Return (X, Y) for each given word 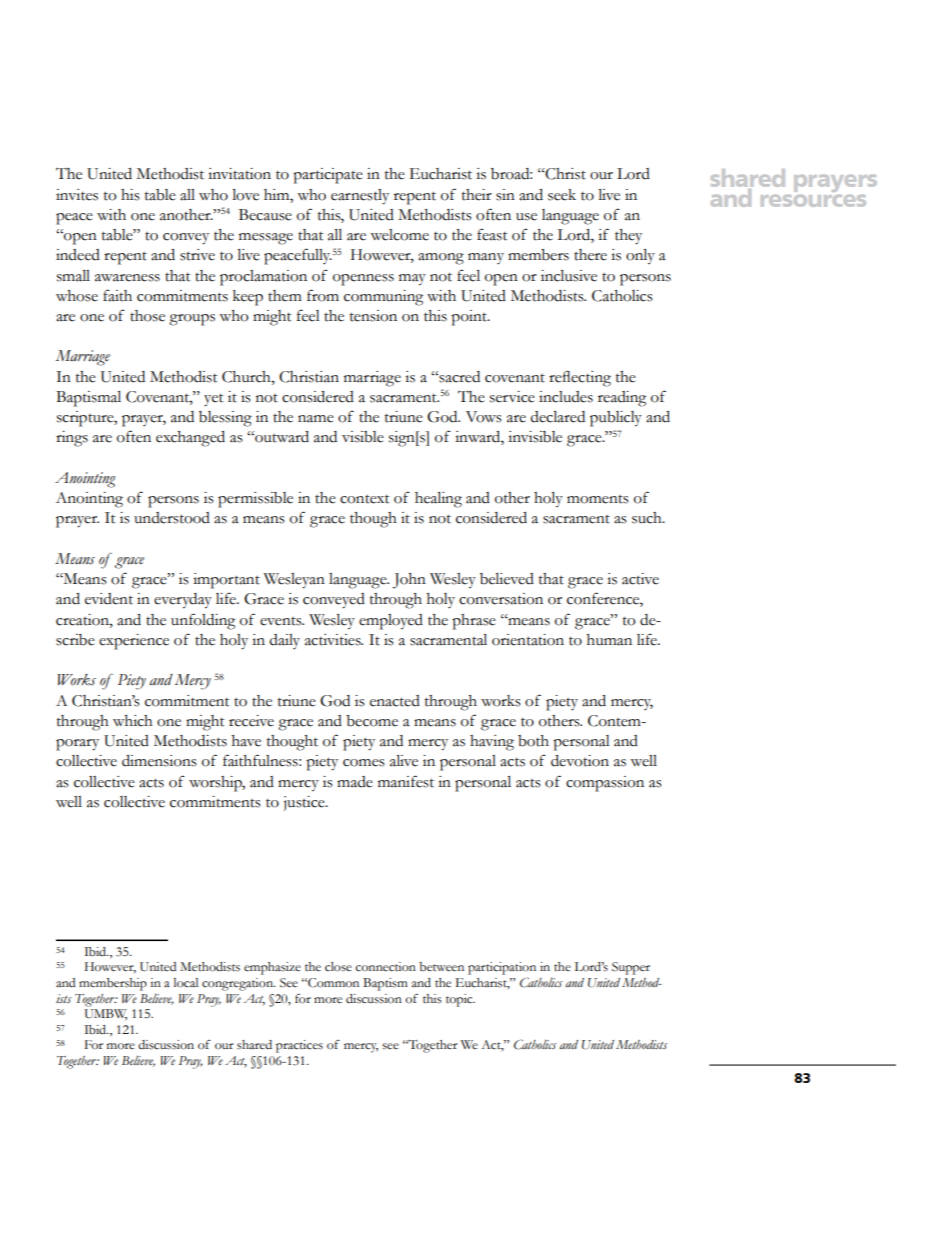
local (186, 983)
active (640, 579)
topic (460, 1000)
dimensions (159, 761)
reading (622, 399)
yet (213, 400)
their (477, 195)
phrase (474, 622)
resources (813, 201)
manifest (406, 781)
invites (77, 195)
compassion (605, 784)
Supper (631, 968)
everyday (183, 601)
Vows (484, 417)
